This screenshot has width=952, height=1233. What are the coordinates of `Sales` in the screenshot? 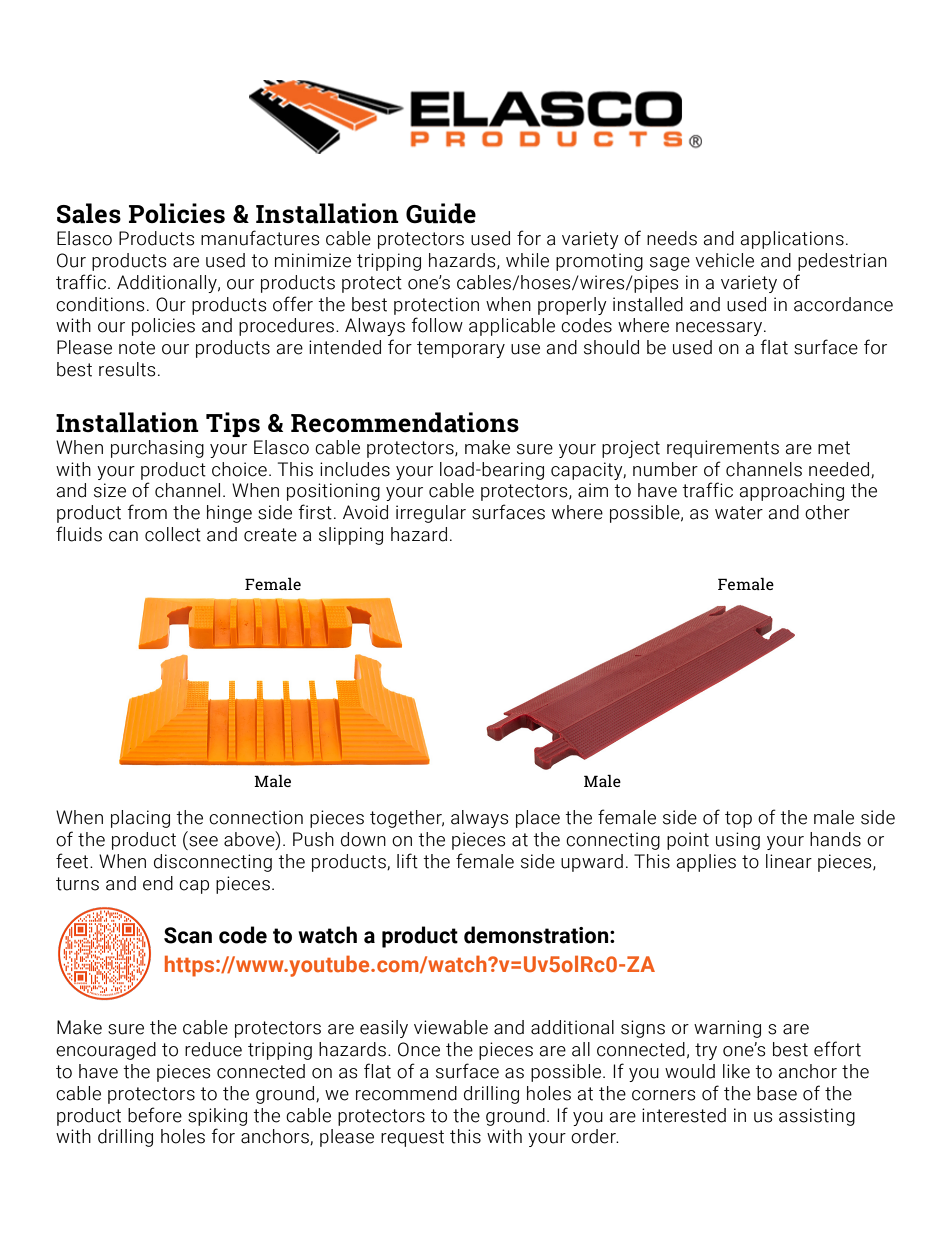 It's located at (89, 213).
